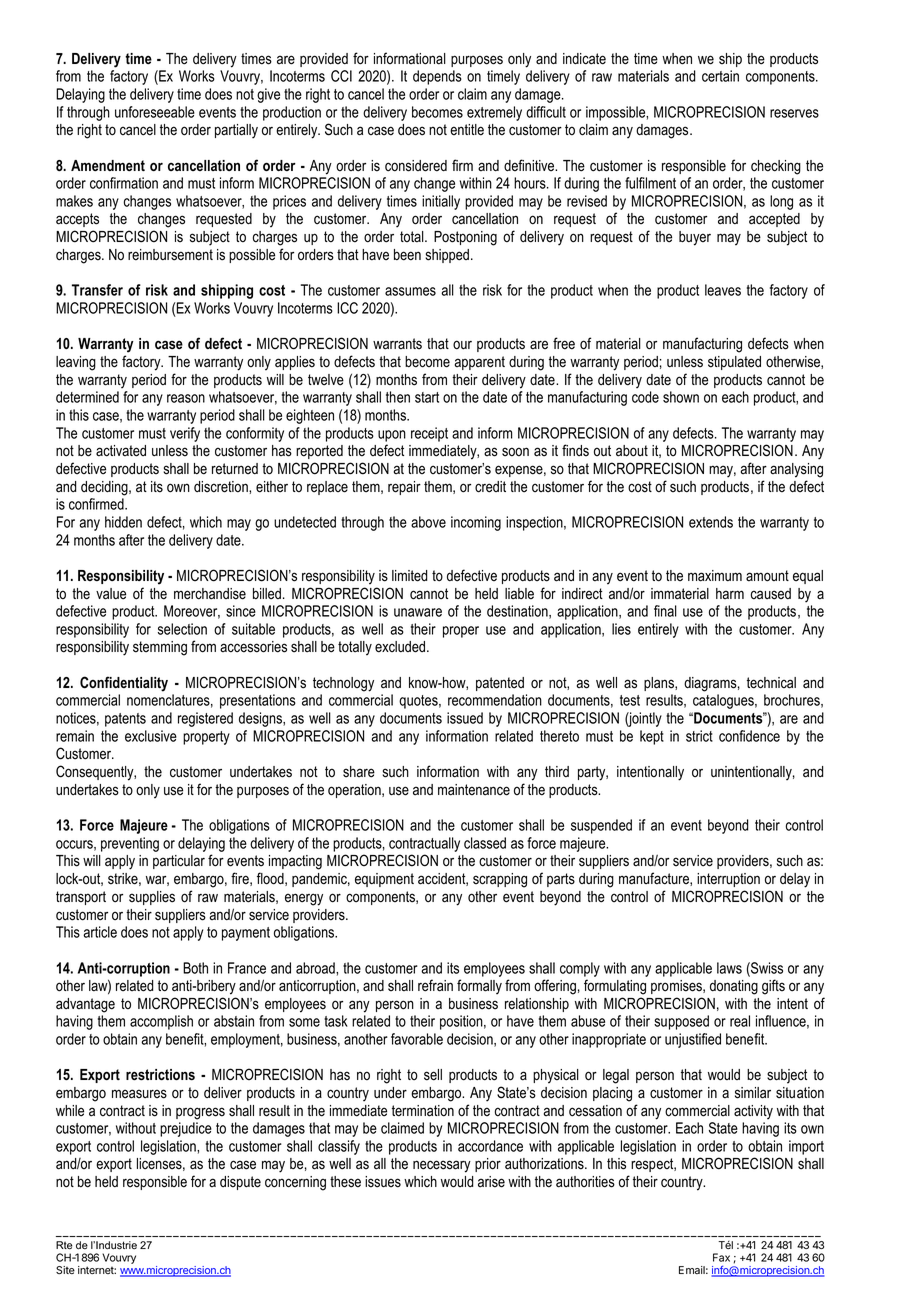  What do you see at coordinates (437, 77) in the screenshot?
I see `depends` at bounding box center [437, 77].
